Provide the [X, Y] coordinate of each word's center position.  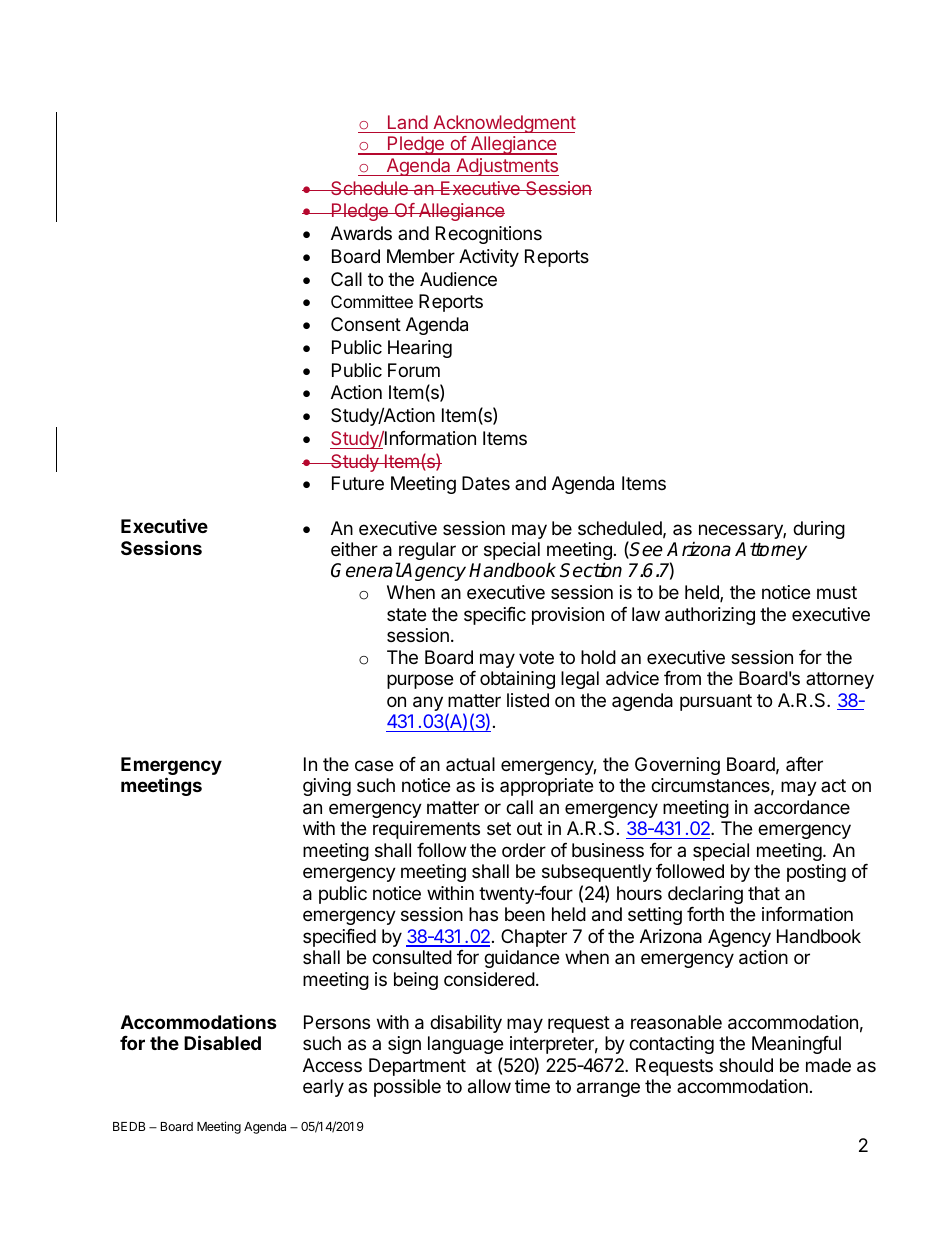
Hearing [420, 349]
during [819, 530]
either [354, 549]
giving [327, 787]
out [529, 828]
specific [495, 616]
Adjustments [506, 167]
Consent [366, 324]
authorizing [710, 616]
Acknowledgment [503, 124]
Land [408, 122]
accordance [802, 807]
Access [332, 1065]
